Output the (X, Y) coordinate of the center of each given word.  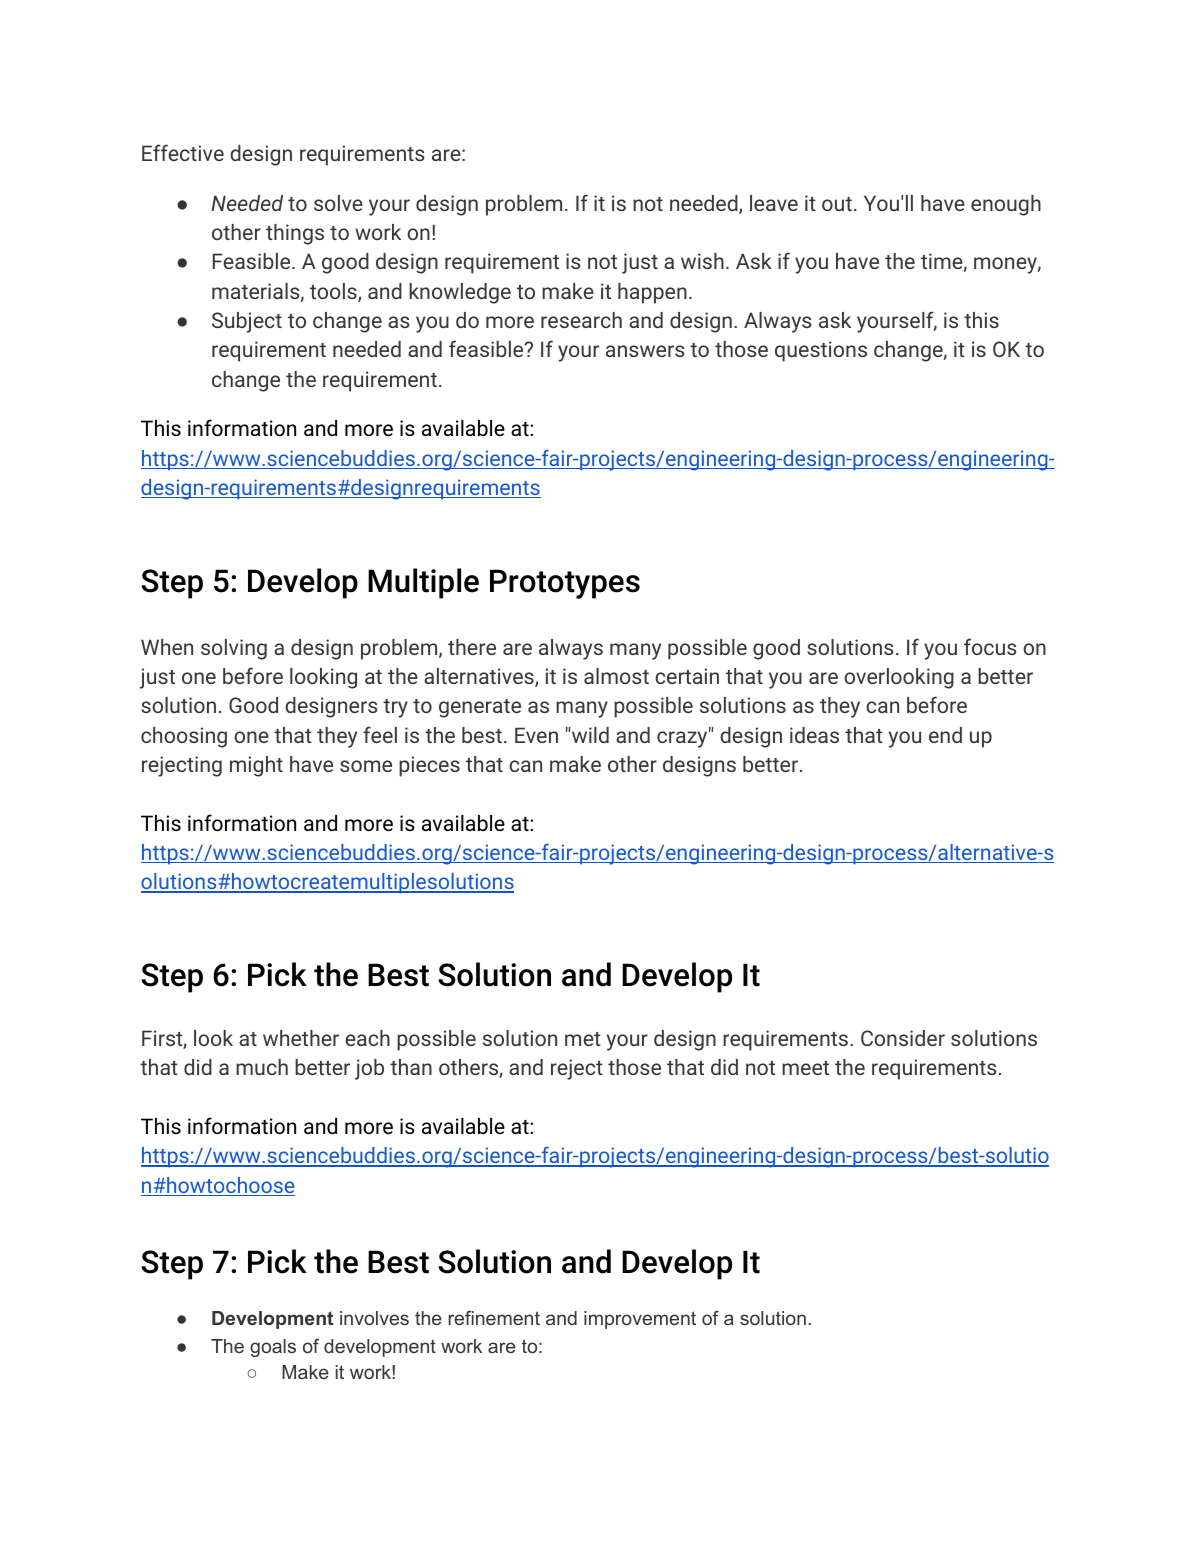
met (583, 1039)
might (256, 766)
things (295, 234)
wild (590, 735)
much (262, 1067)
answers (645, 351)
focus (990, 646)
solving (234, 649)
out (837, 204)
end (945, 735)
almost (616, 676)
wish (702, 261)
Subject (247, 322)
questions (821, 351)
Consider (903, 1038)
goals (273, 1348)
